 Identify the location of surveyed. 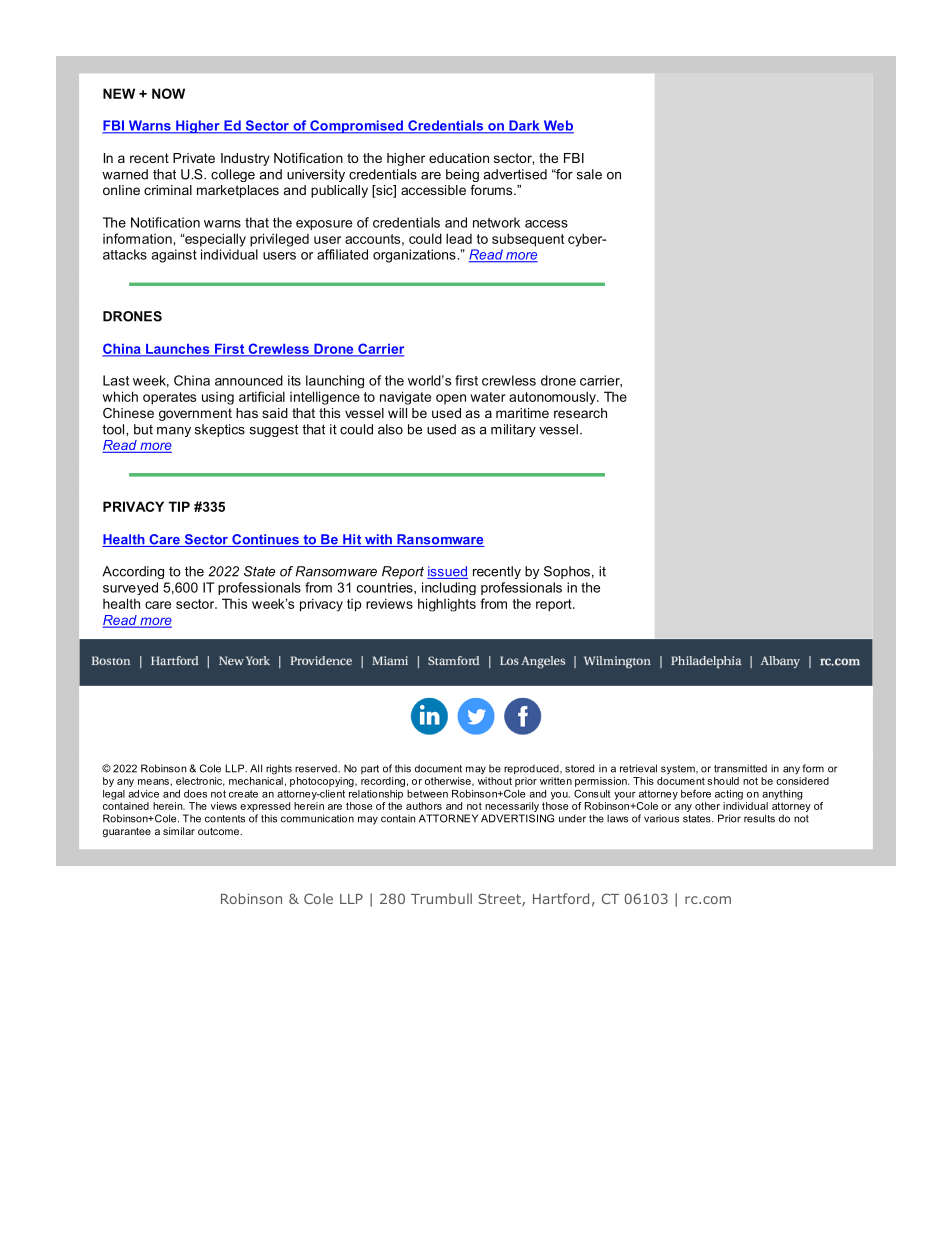
(130, 588).
